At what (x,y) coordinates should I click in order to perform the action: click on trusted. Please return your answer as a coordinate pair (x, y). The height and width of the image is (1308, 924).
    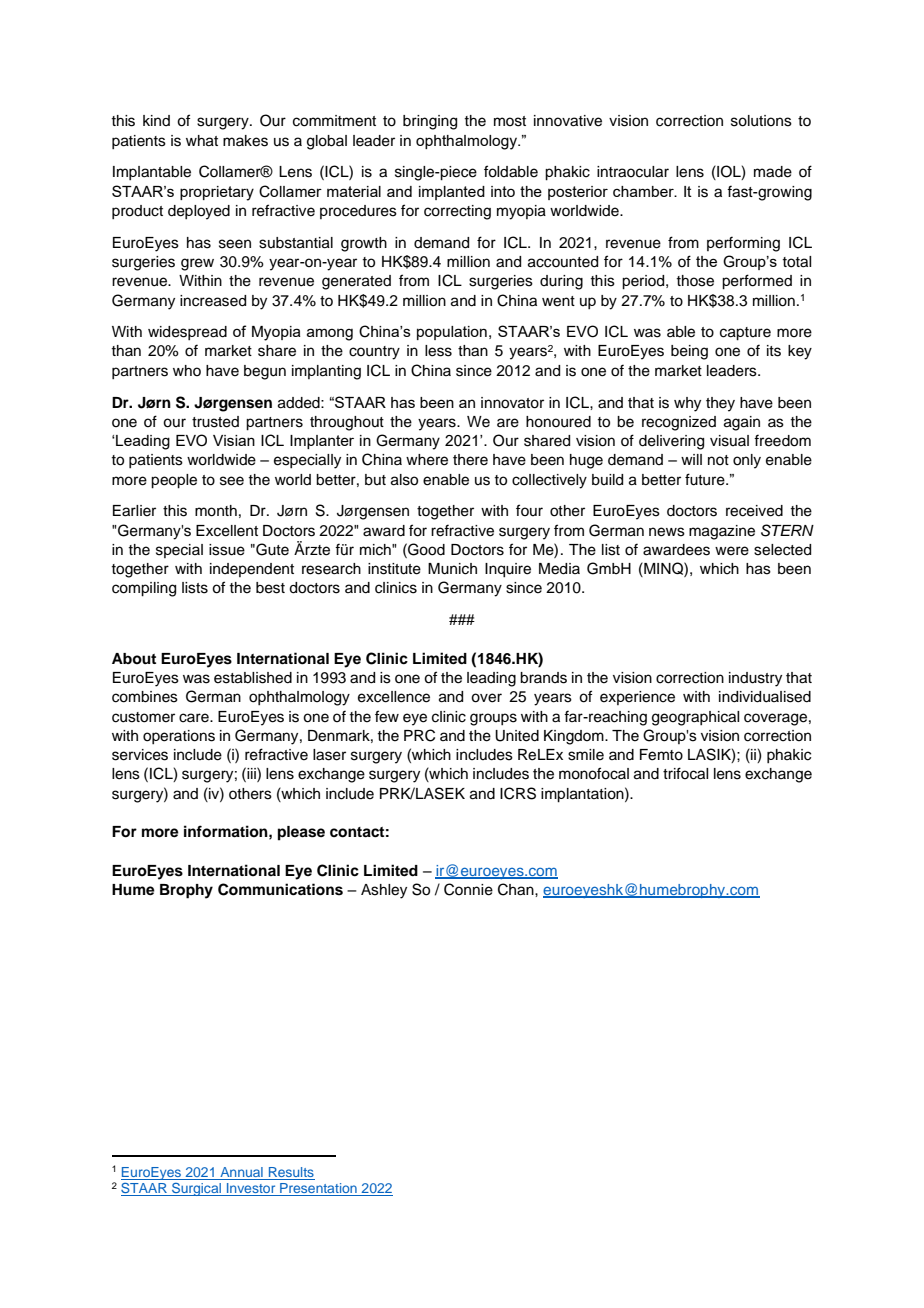
    Looking at the image, I should click on (215, 422).
